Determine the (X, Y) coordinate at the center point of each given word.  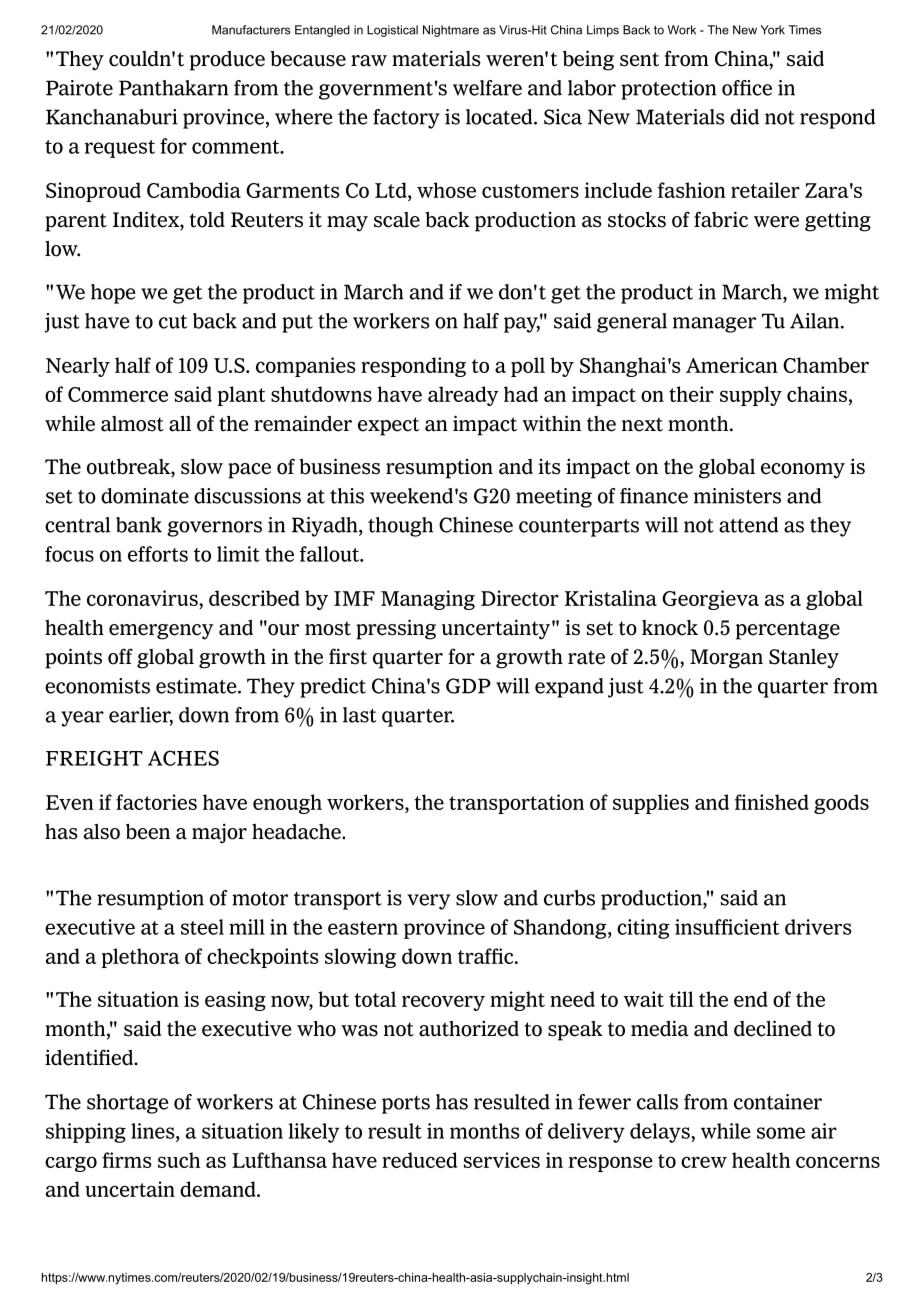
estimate (197, 686)
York (773, 30)
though (400, 527)
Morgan (726, 659)
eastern (363, 928)
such (179, 1160)
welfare (487, 88)
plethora (141, 958)
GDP (468, 686)
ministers (737, 496)
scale (397, 220)
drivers (818, 927)
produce (227, 61)
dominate (145, 496)
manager (714, 325)
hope (113, 294)
